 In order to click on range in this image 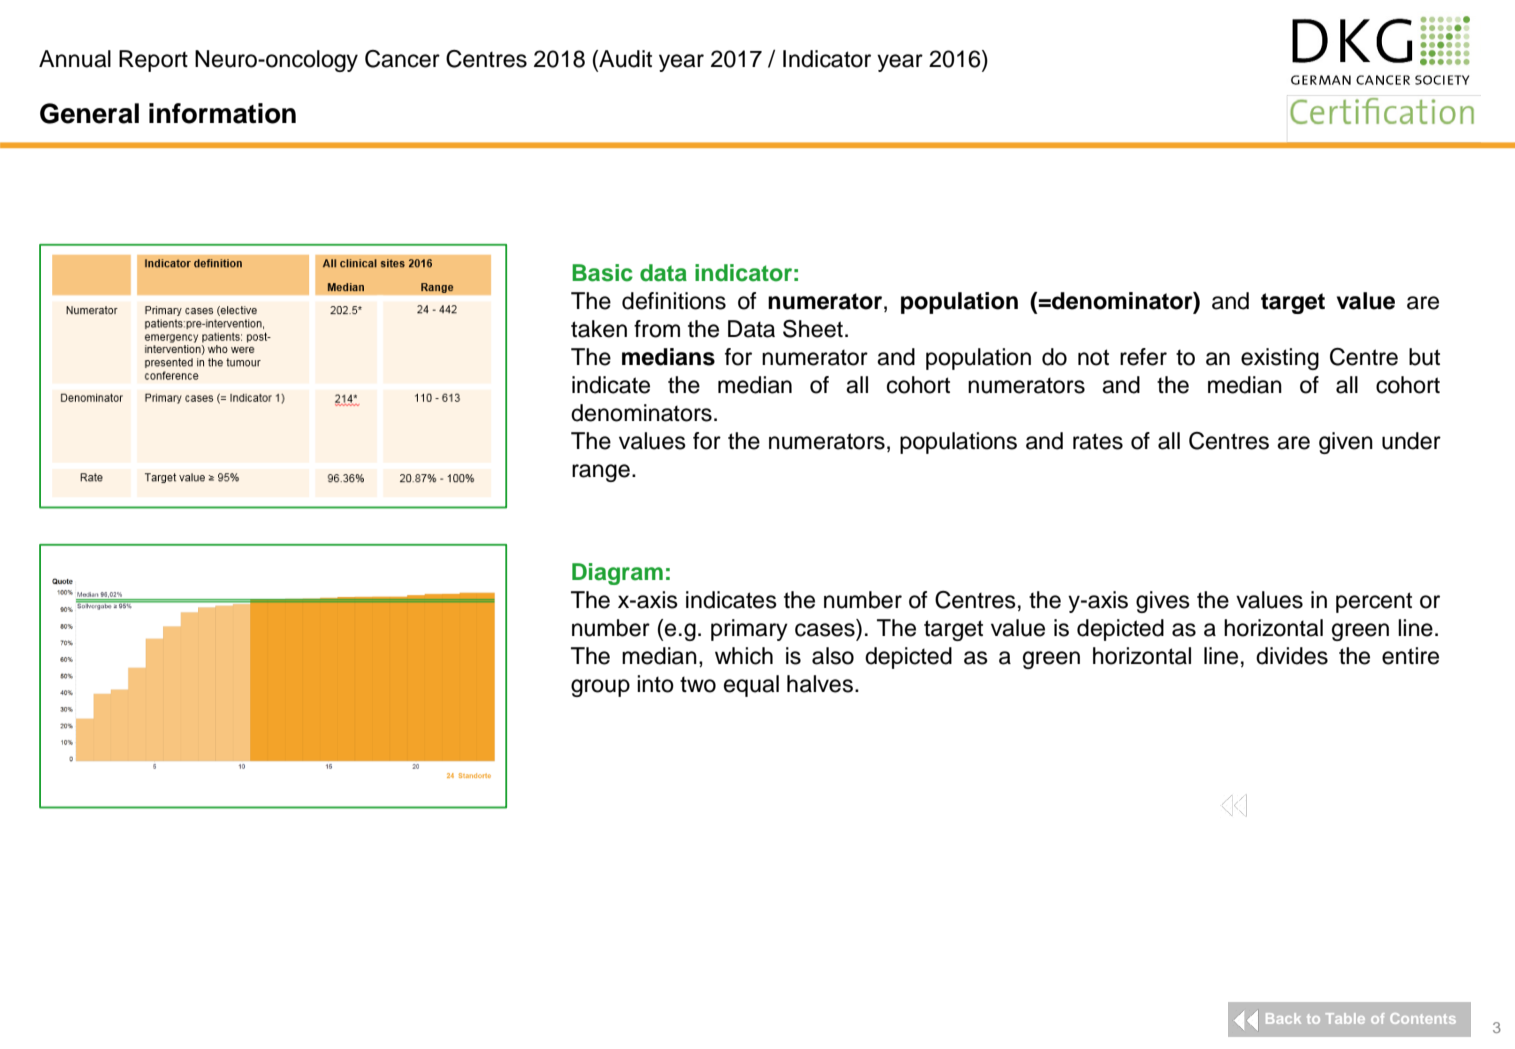, I will do `click(601, 473)`.
